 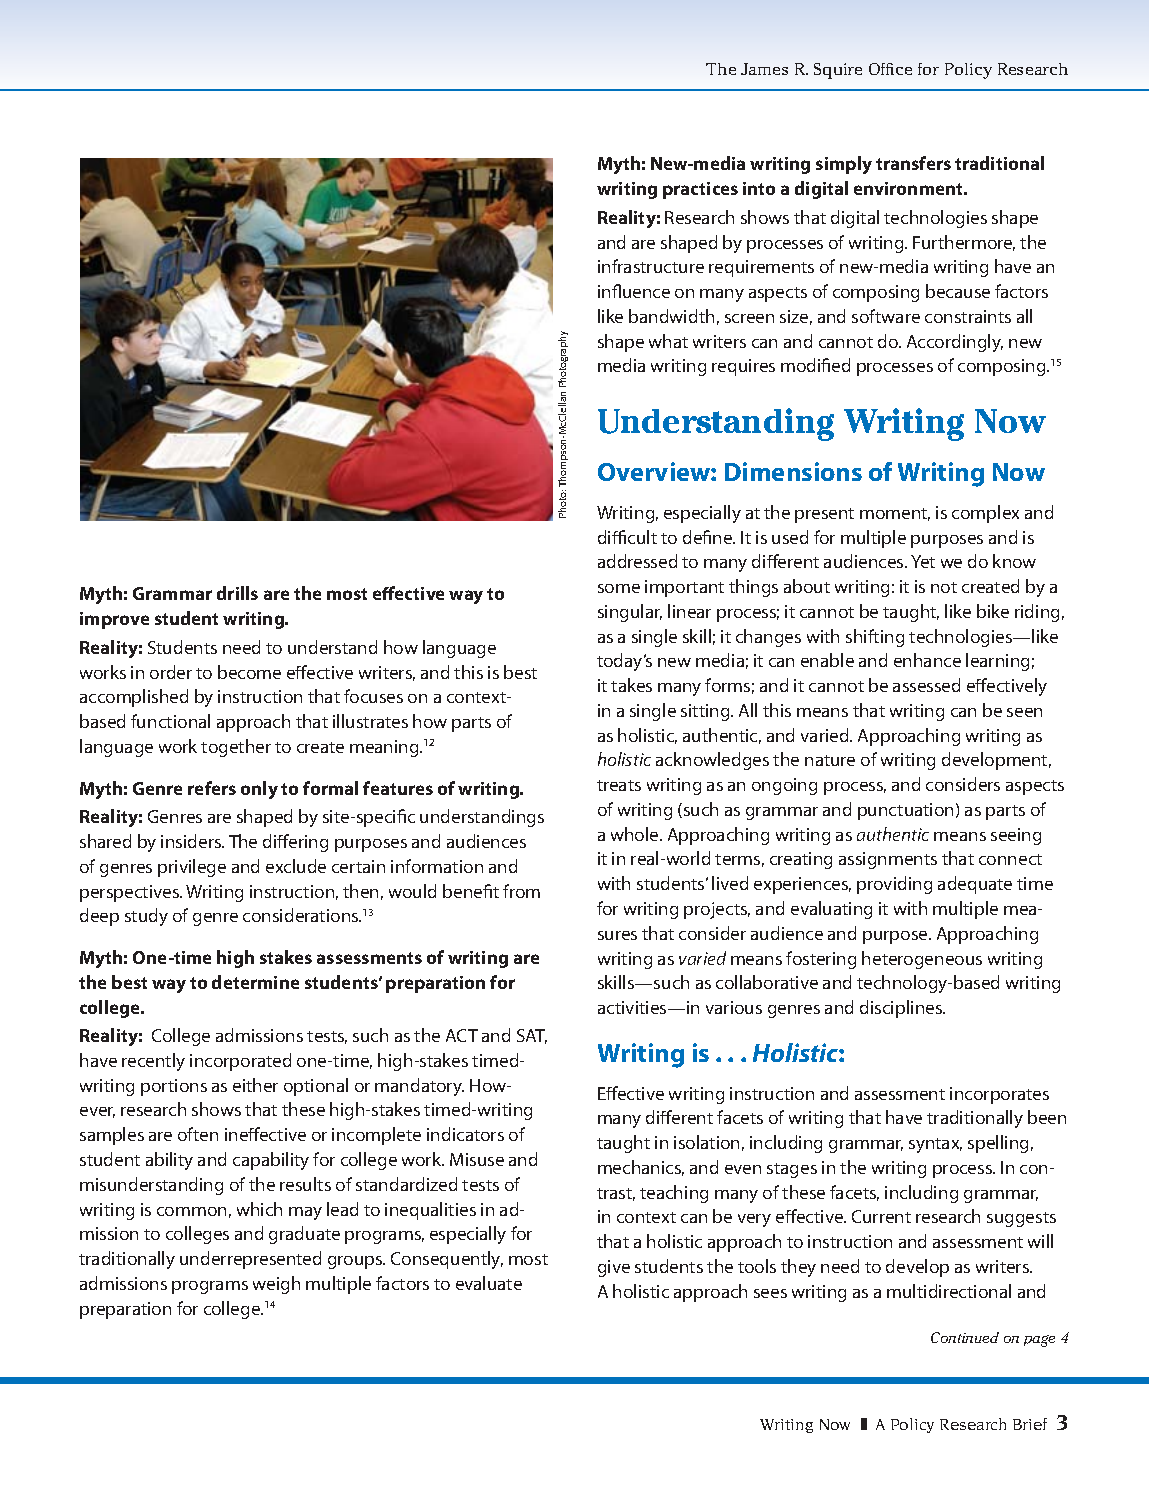 What do you see at coordinates (236, 748) in the screenshot?
I see `together` at bounding box center [236, 748].
